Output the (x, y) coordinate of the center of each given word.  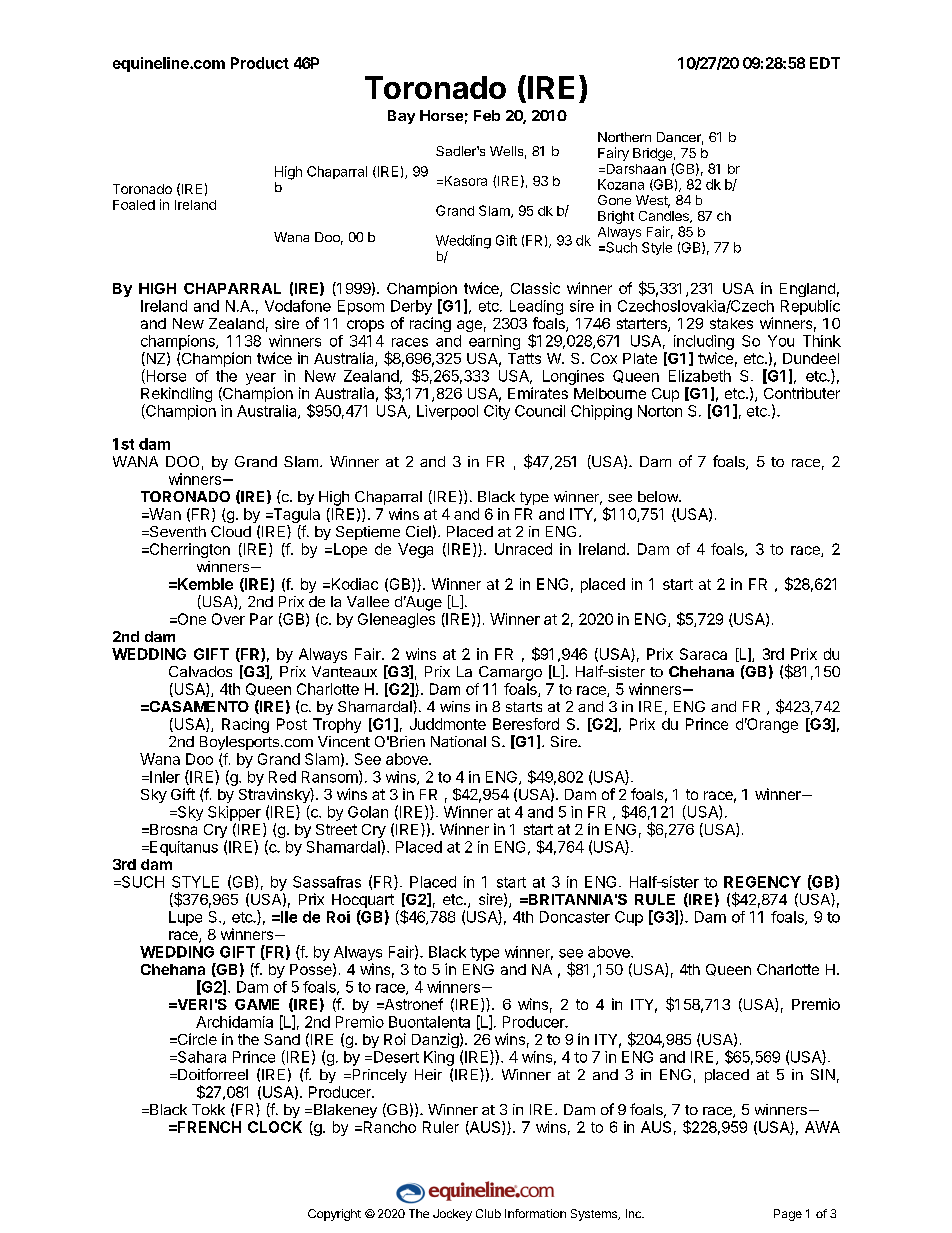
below (659, 496)
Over (228, 619)
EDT (825, 63)
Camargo (510, 673)
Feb (487, 115)
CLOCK (275, 1127)
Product (260, 63)
